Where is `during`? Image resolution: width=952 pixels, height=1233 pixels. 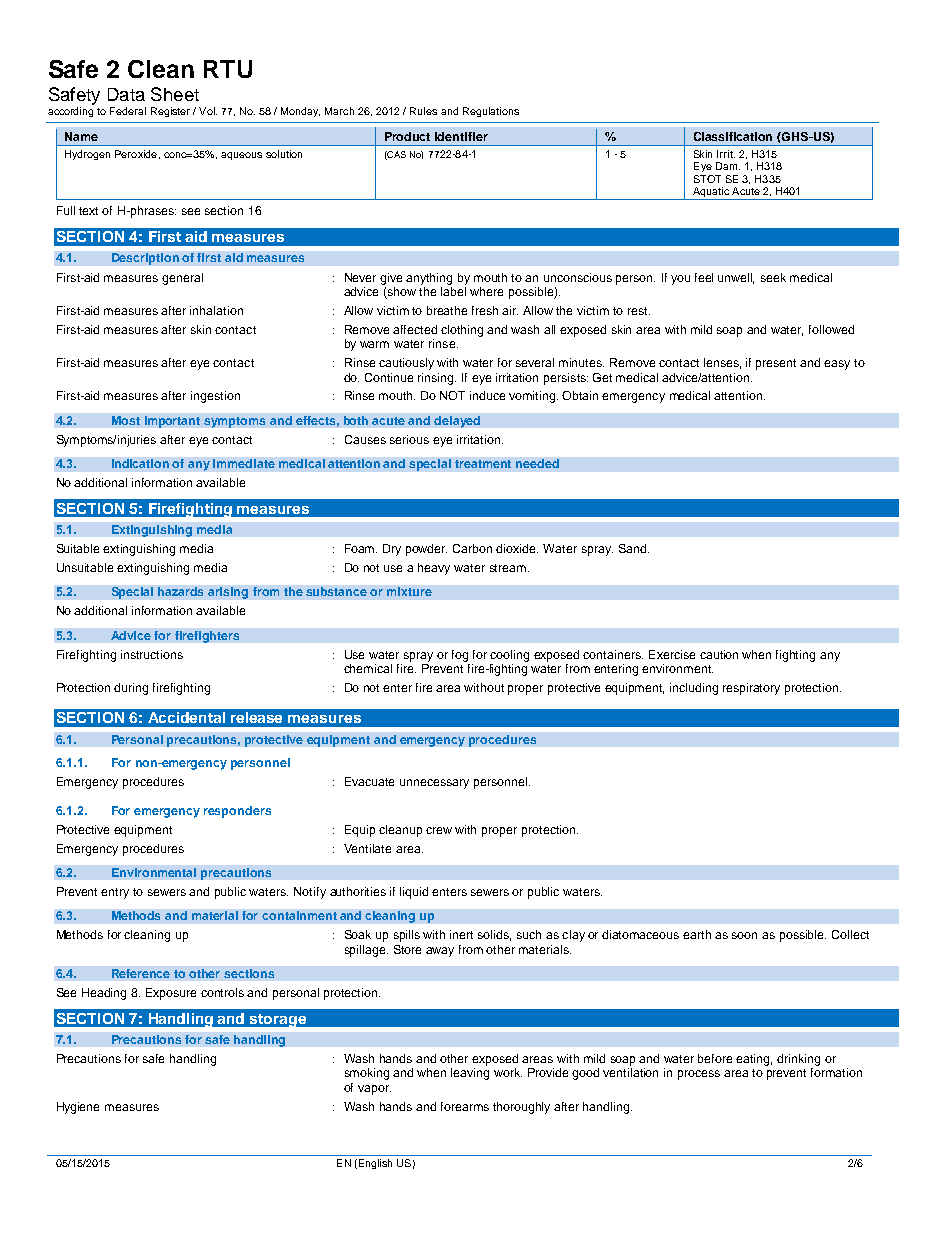
during is located at coordinates (131, 689).
